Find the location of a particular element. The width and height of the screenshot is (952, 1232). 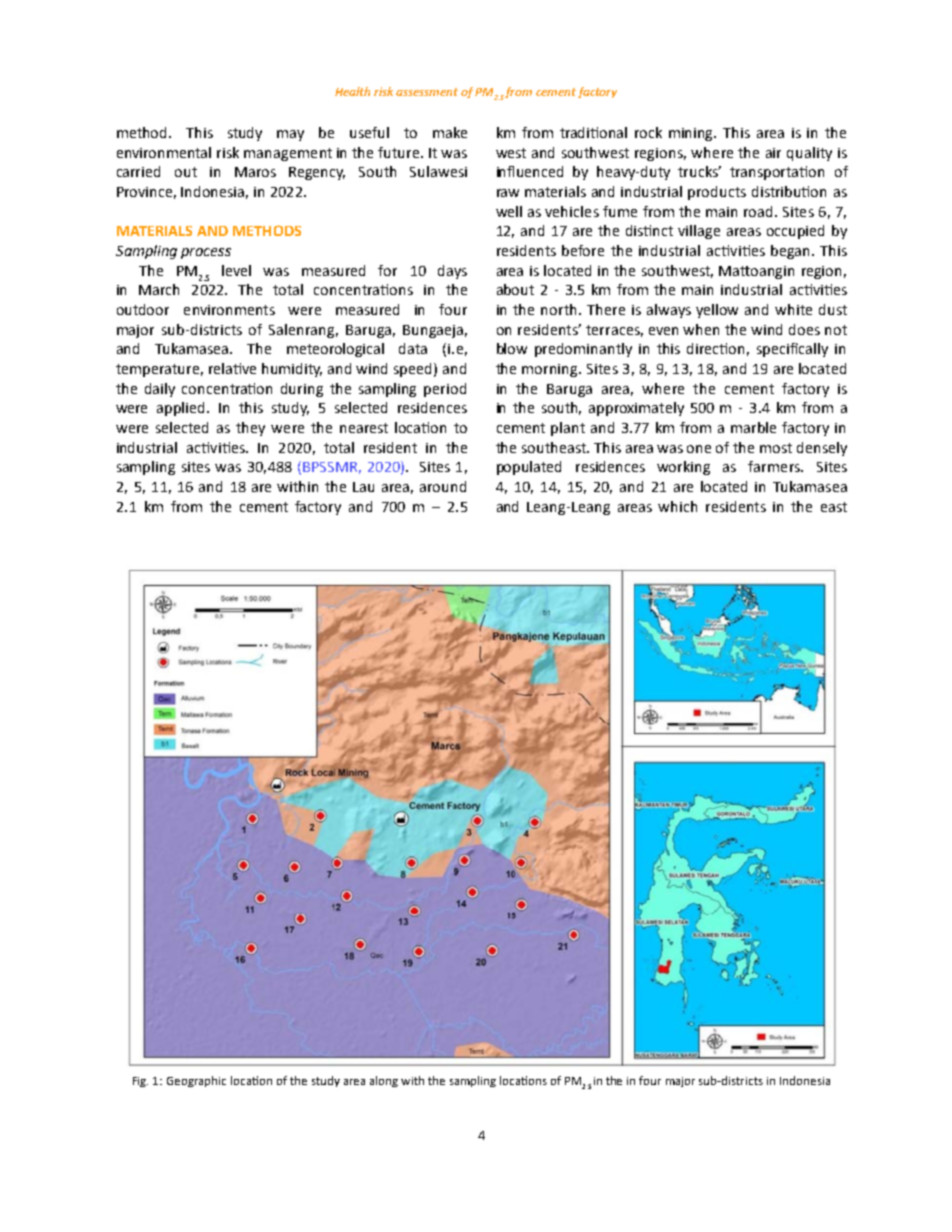

may is located at coordinates (290, 135).
